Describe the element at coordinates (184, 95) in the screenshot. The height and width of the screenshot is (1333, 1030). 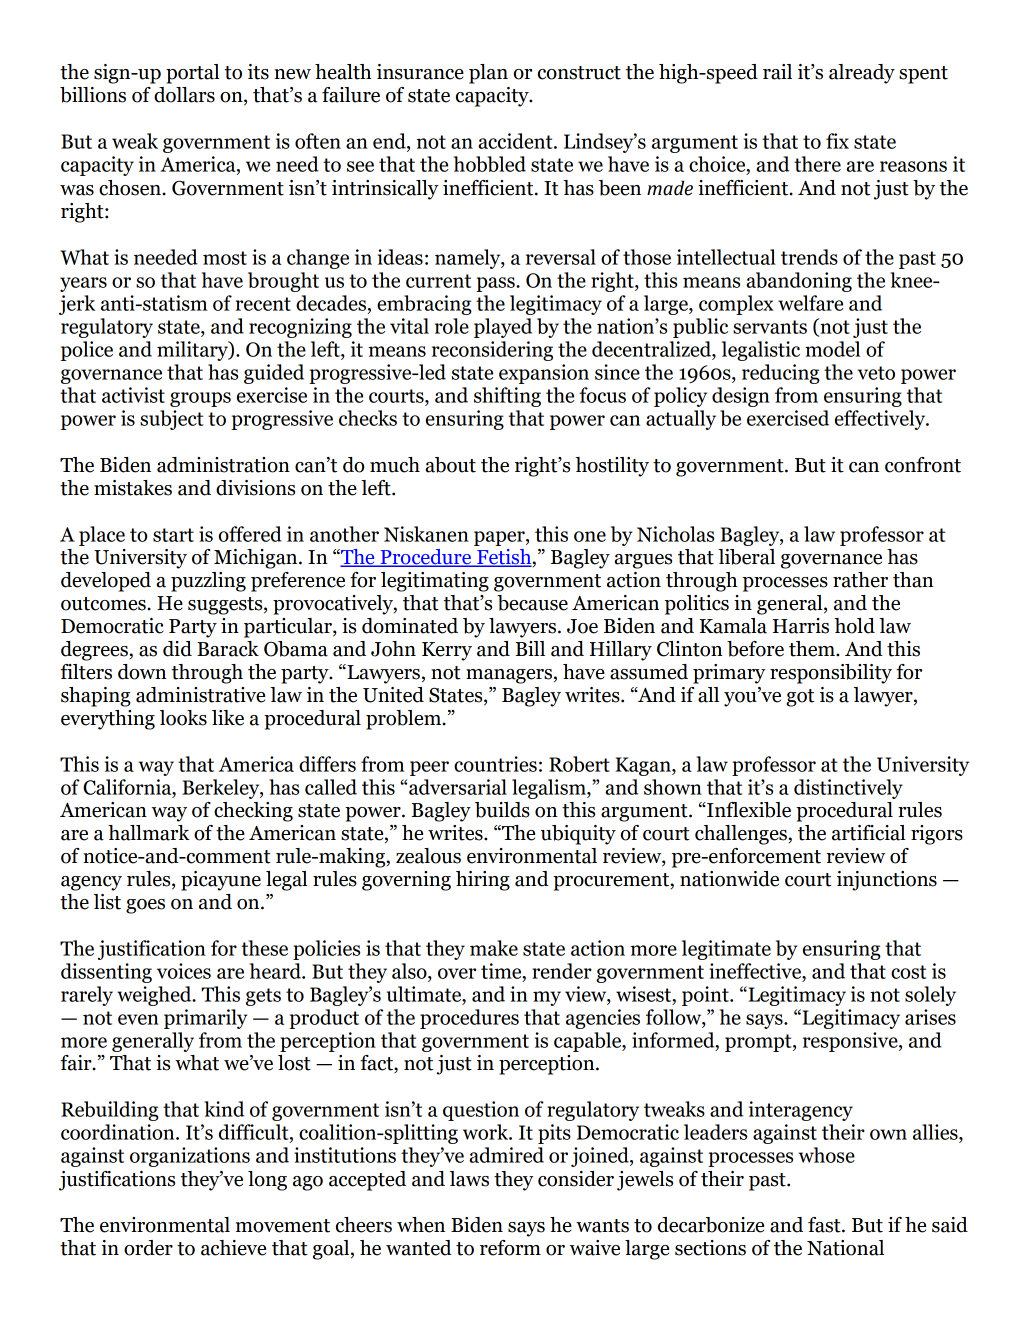
I see `dollars` at that location.
